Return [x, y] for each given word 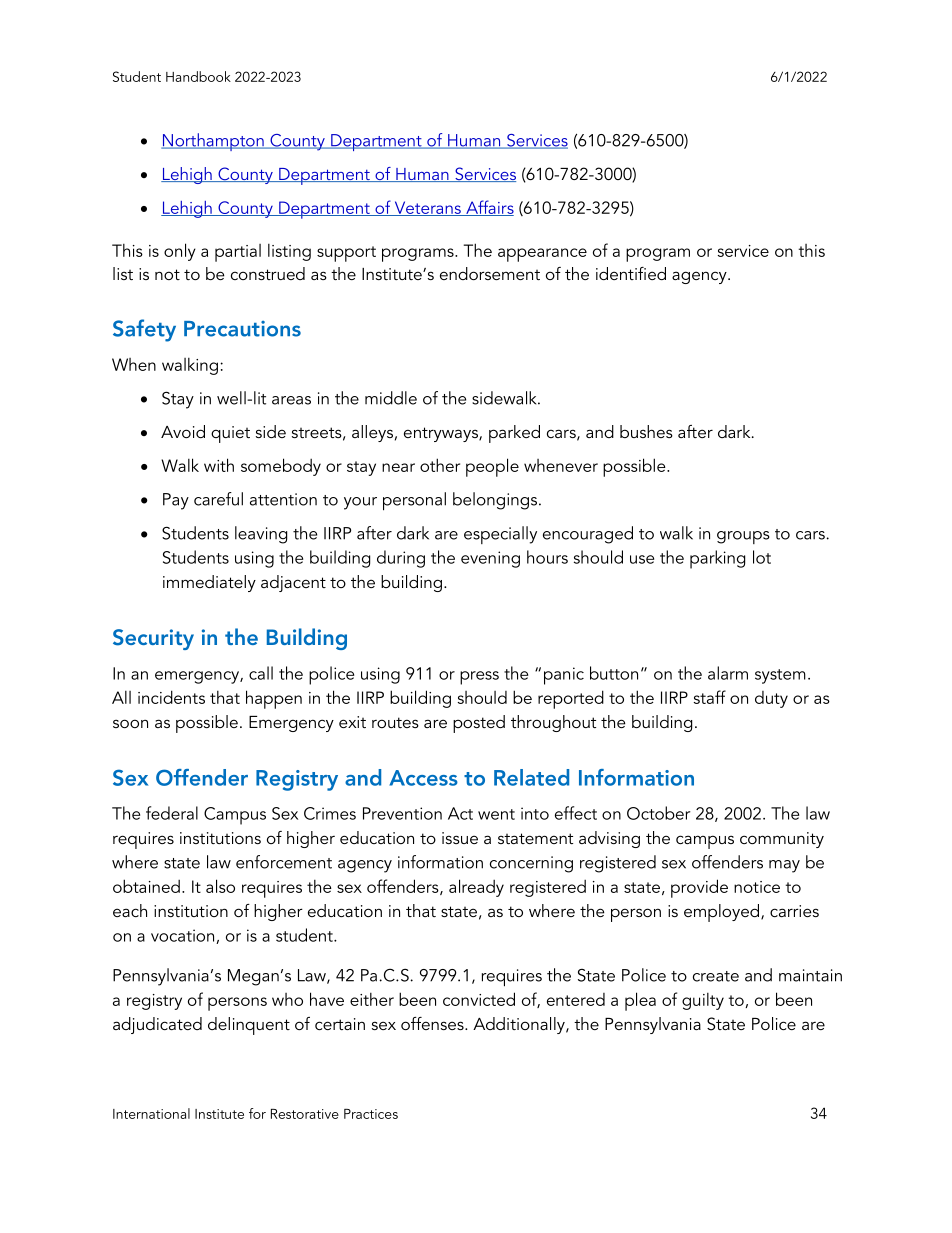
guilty [703, 1001]
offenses [433, 1023]
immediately [209, 583]
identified [631, 273]
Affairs [489, 208]
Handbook [198, 76]
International [151, 1113]
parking [717, 559]
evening [490, 559]
